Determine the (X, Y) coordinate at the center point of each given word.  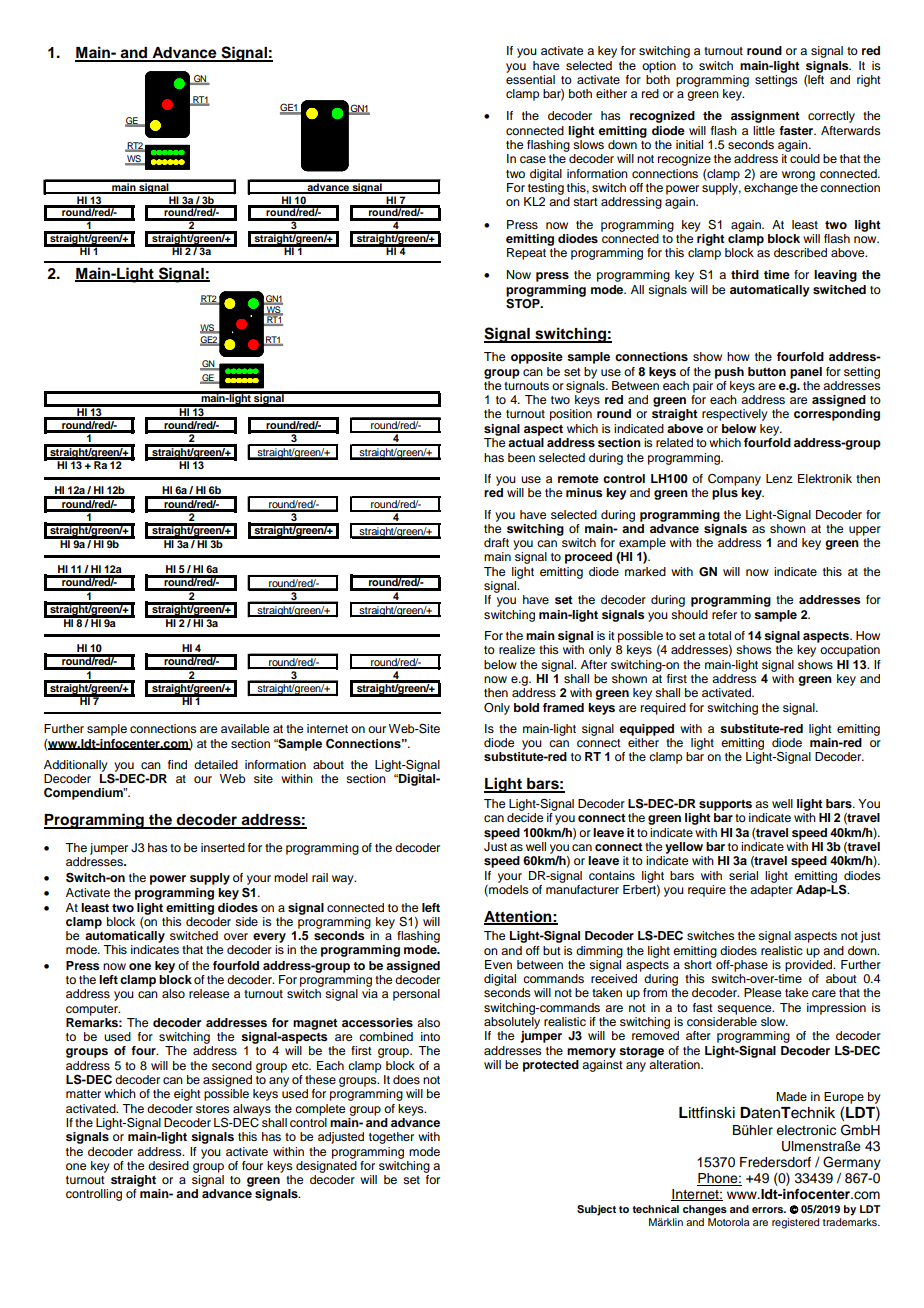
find (177, 764)
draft (496, 542)
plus (725, 494)
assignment (765, 117)
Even (498, 964)
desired (168, 1165)
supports (725, 805)
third (745, 274)
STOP (524, 302)
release (209, 993)
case (533, 159)
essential (530, 79)
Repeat (526, 254)
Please (762, 992)
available (245, 728)
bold (526, 707)
